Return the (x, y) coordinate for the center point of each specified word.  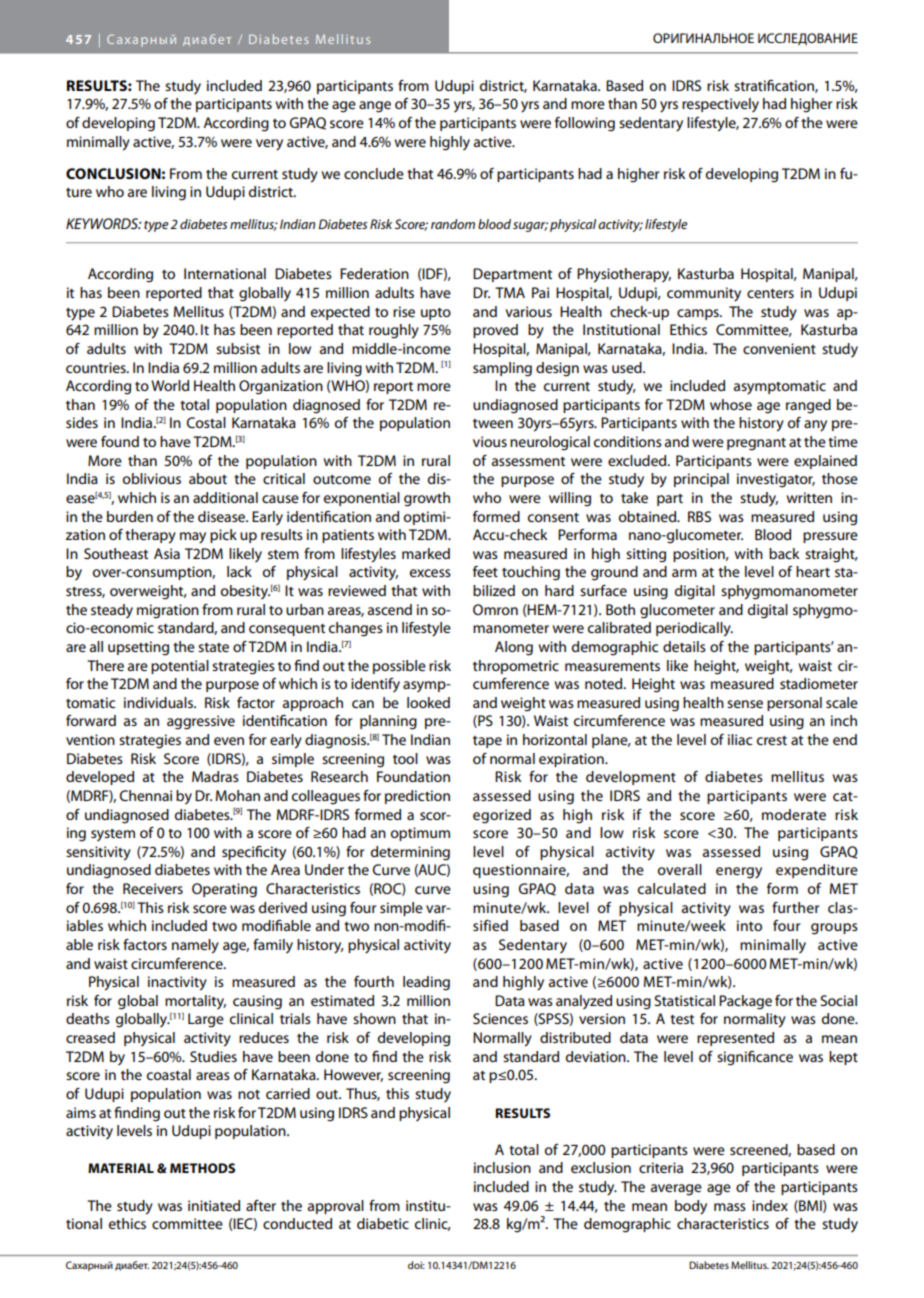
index (770, 1205)
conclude (374, 173)
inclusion (502, 1167)
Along (514, 648)
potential (180, 667)
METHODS (202, 1168)
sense (745, 704)
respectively (720, 105)
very (269, 145)
